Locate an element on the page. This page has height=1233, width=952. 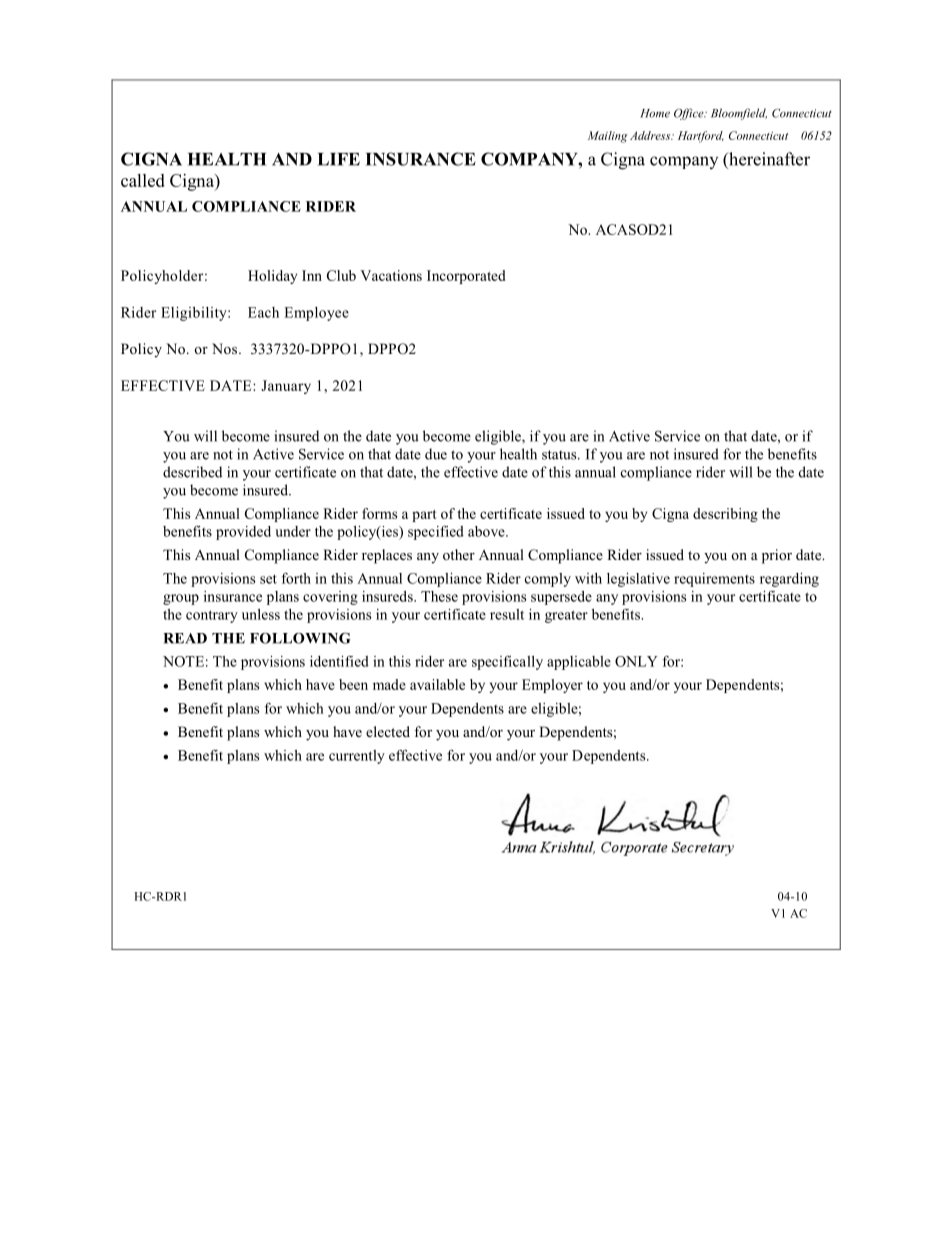
Hartford is located at coordinates (701, 137).
